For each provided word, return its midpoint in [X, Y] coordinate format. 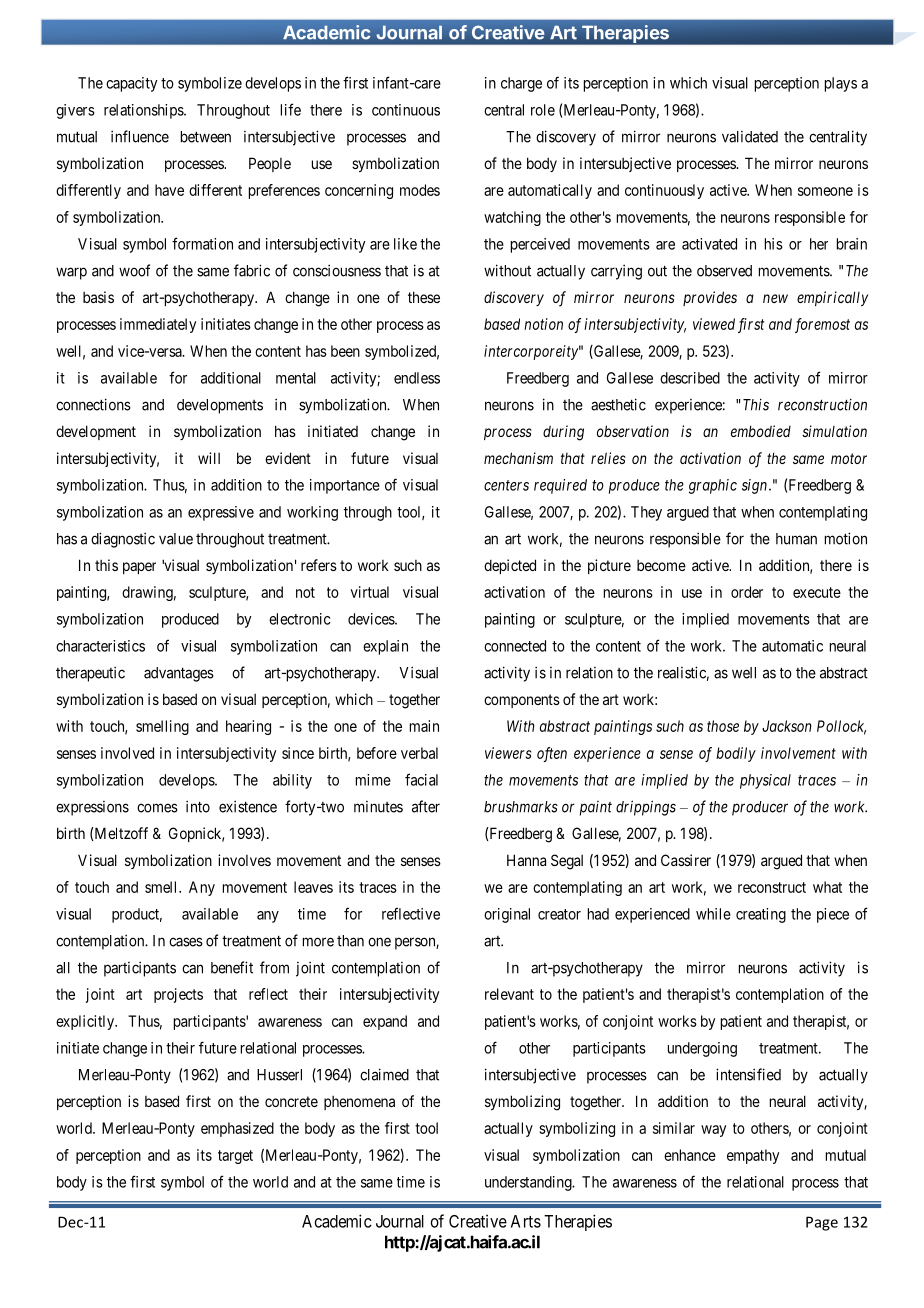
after [426, 806]
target [235, 1157]
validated [750, 137]
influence [140, 136]
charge [521, 84]
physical [765, 781]
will [209, 458]
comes [157, 808]
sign [754, 486]
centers [506, 485]
